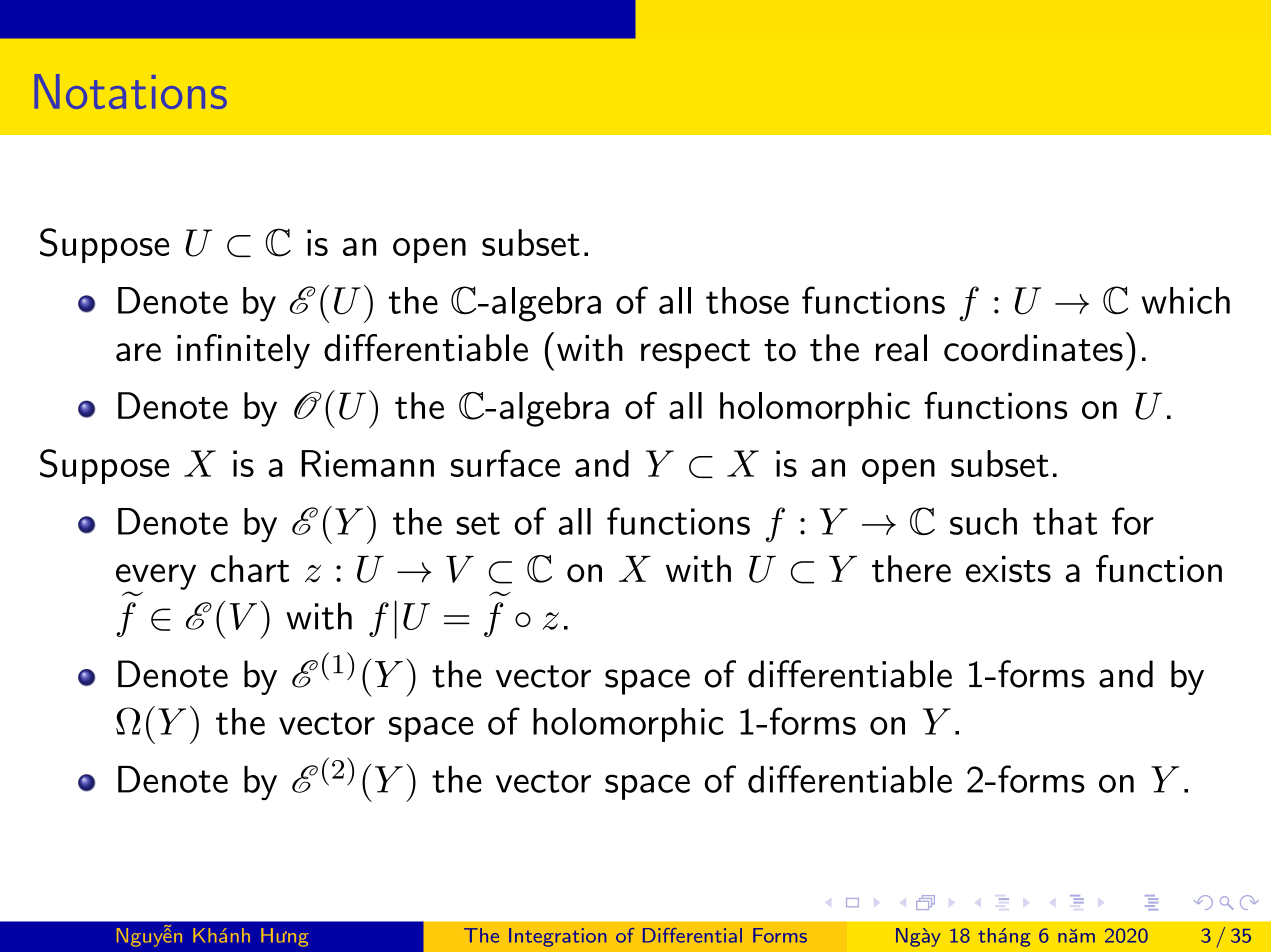  I want to click on Integration, so click(558, 937).
